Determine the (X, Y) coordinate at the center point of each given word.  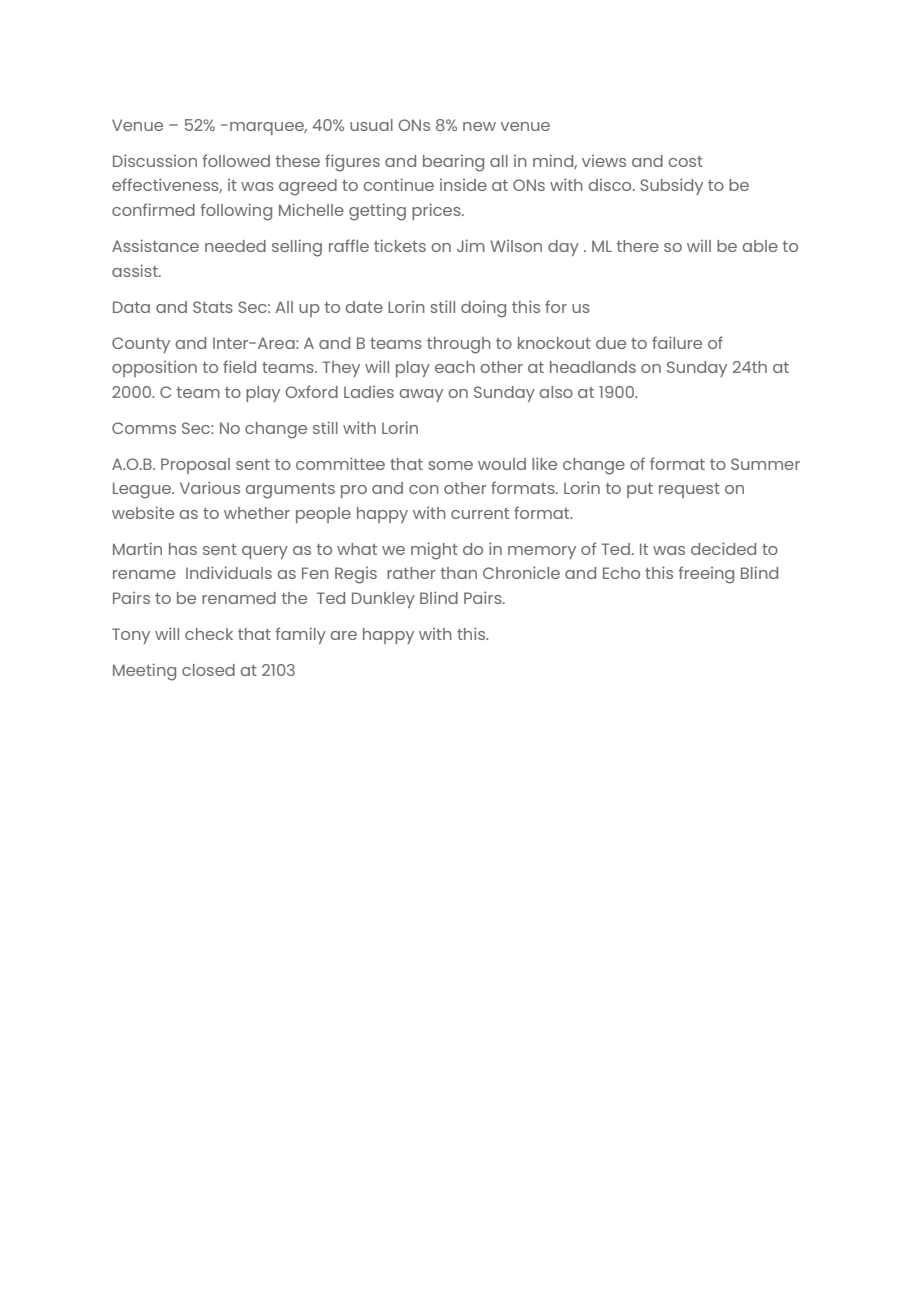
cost (685, 161)
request (689, 490)
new (479, 126)
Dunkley (383, 600)
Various (210, 487)
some (450, 465)
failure (677, 342)
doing (483, 309)
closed (208, 670)
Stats (213, 307)
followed (236, 160)
